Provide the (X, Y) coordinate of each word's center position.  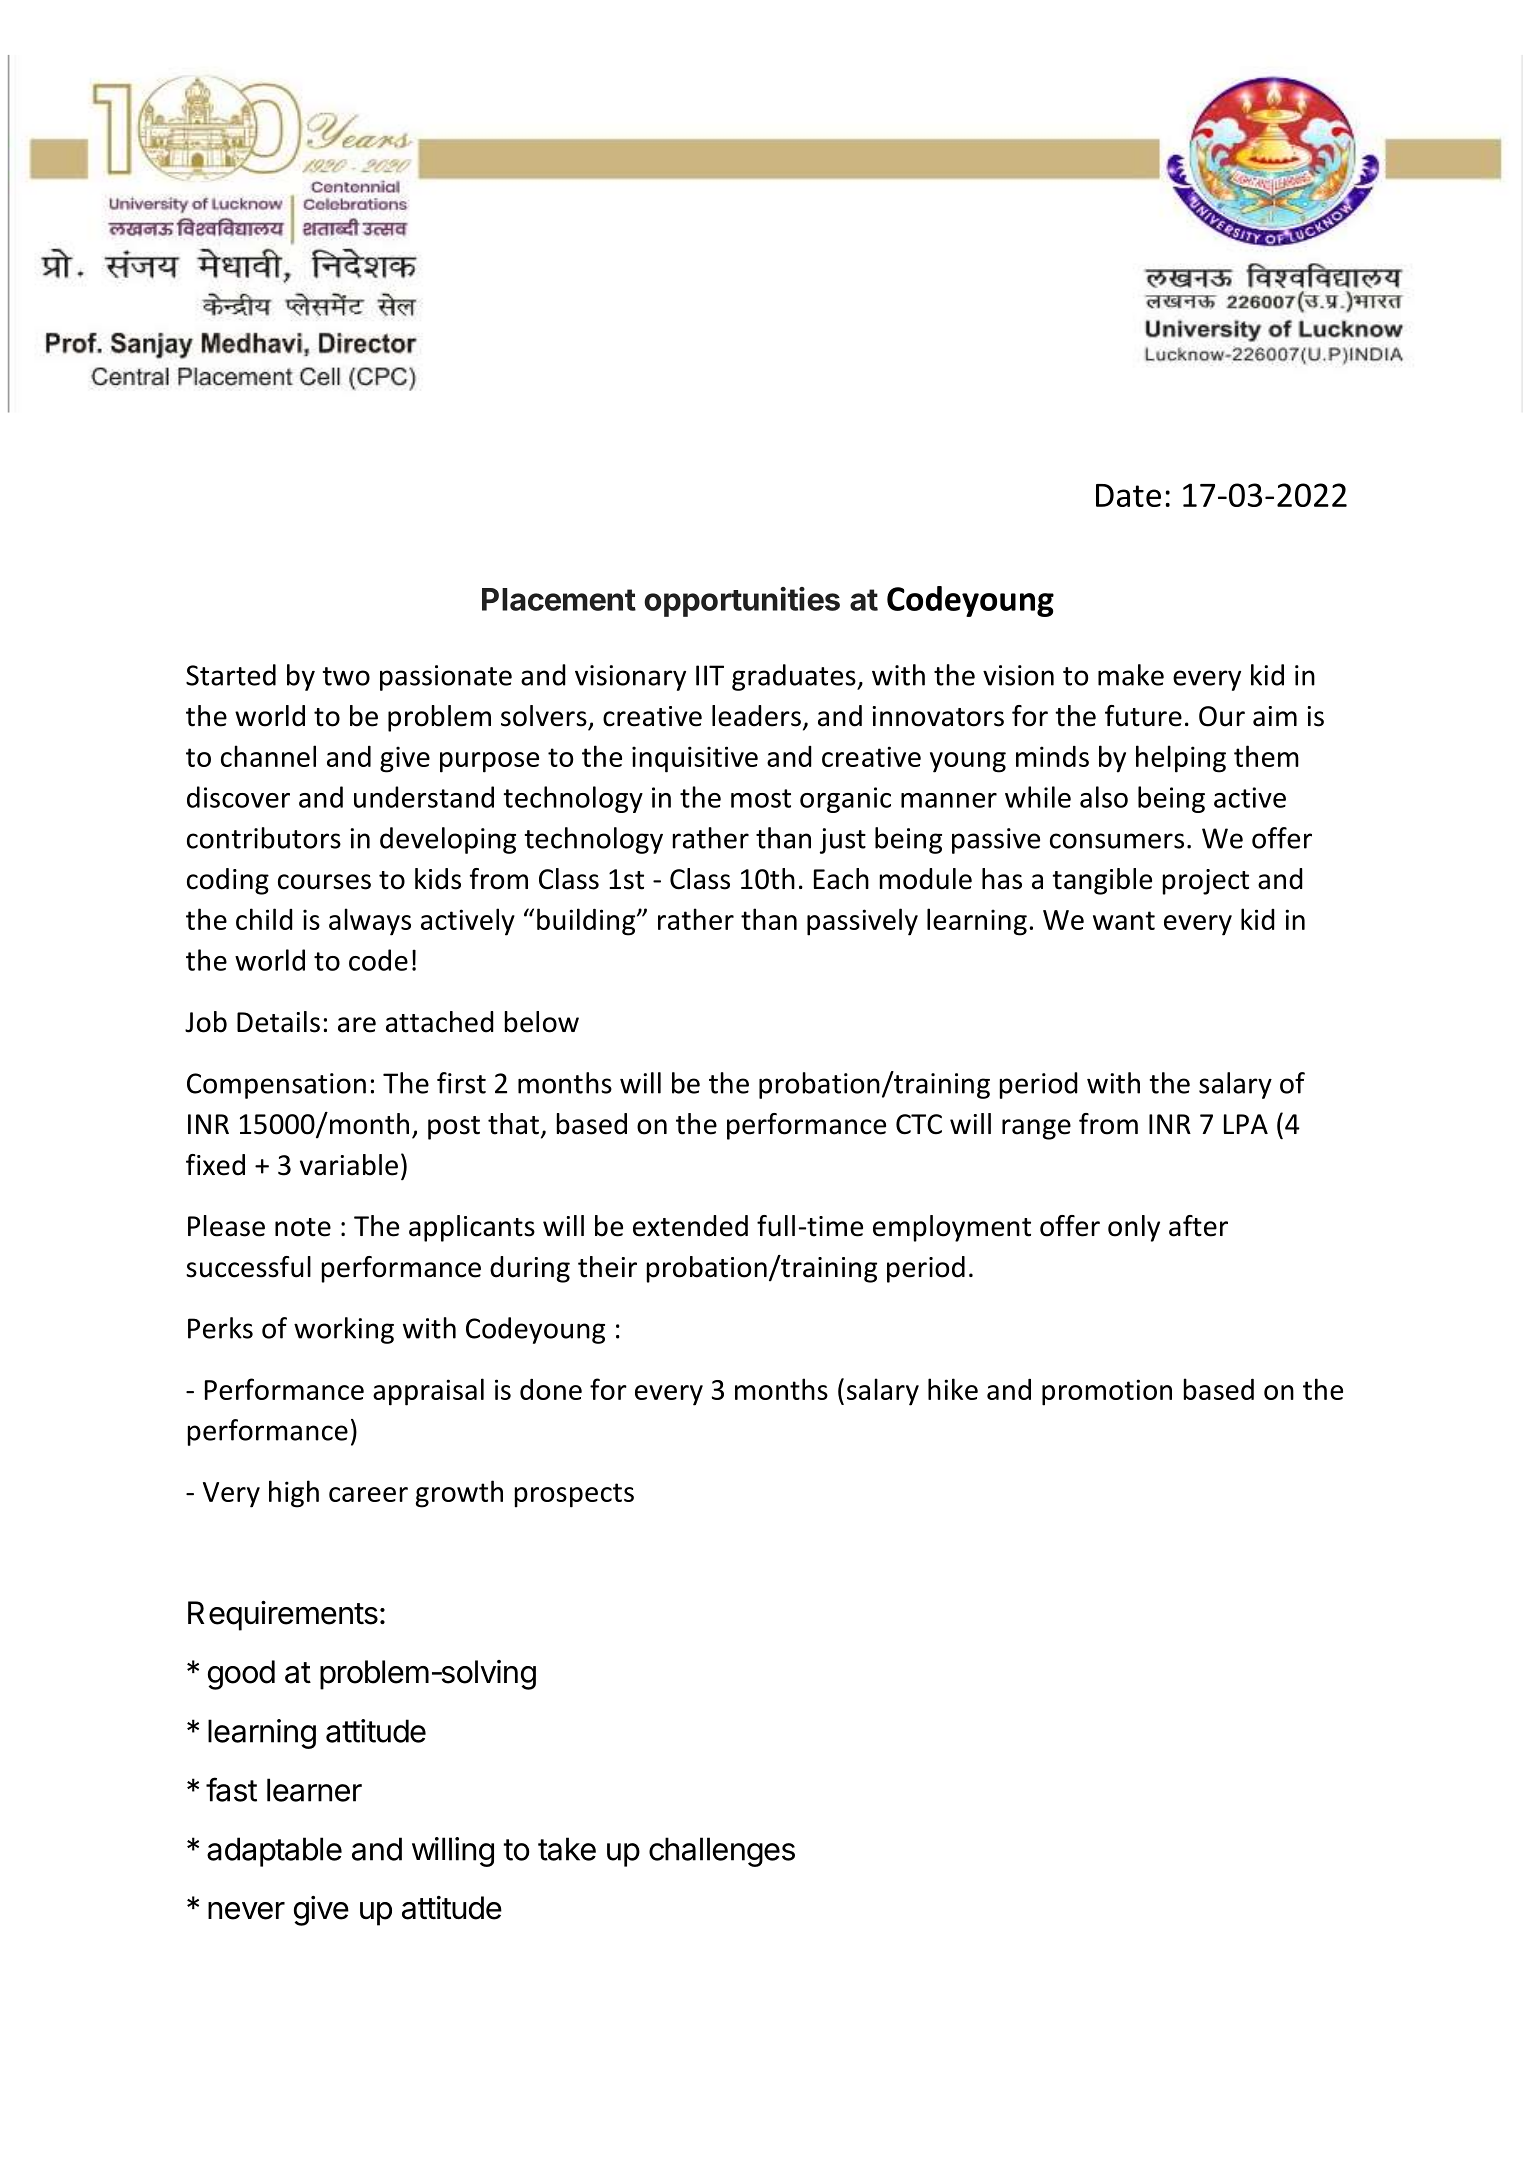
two (346, 676)
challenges (722, 1852)
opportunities (742, 602)
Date (1128, 495)
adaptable (274, 1852)
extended (690, 1226)
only (1134, 1228)
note (303, 1227)
